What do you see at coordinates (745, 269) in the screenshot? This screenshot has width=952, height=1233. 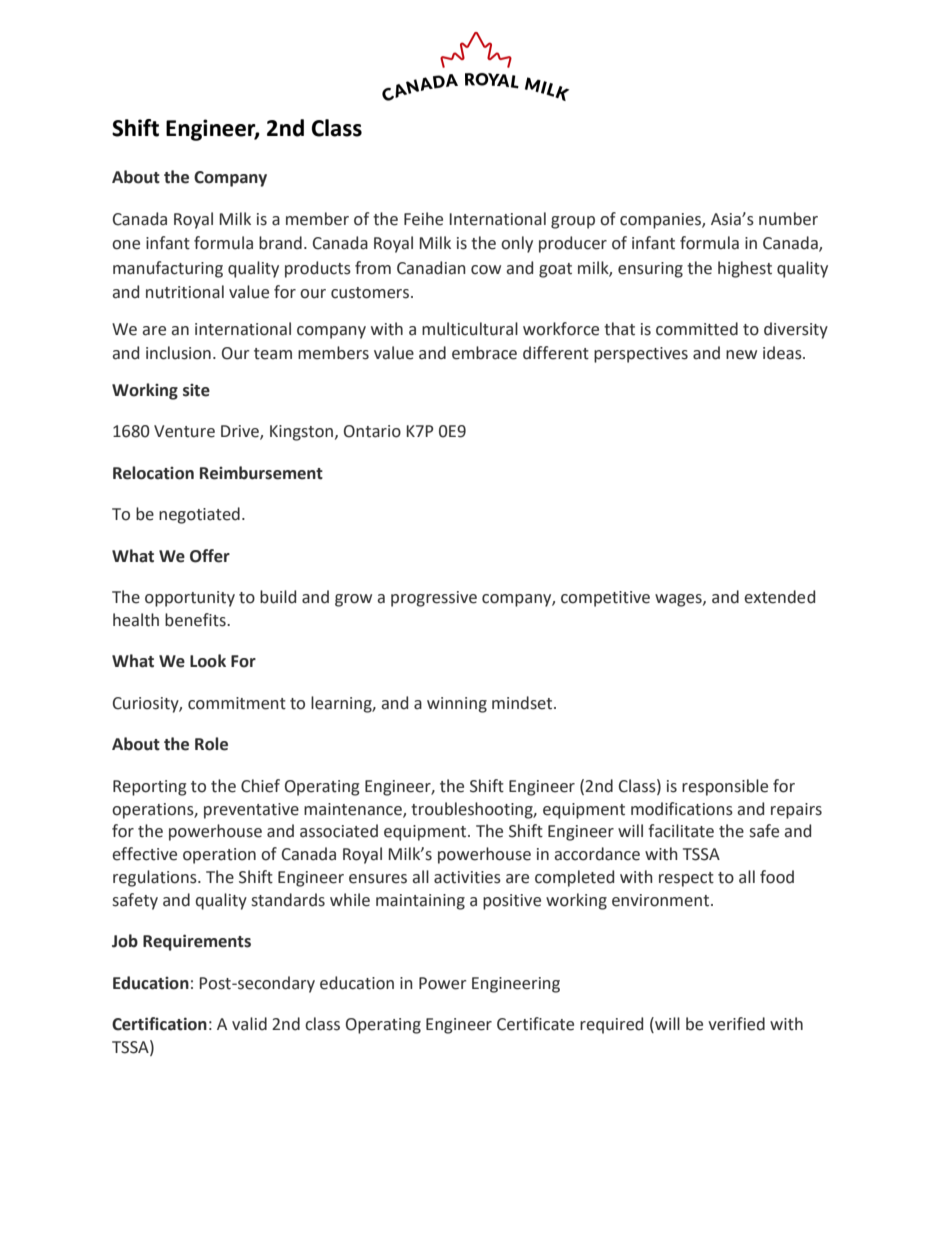 I see `highest` at bounding box center [745, 269].
